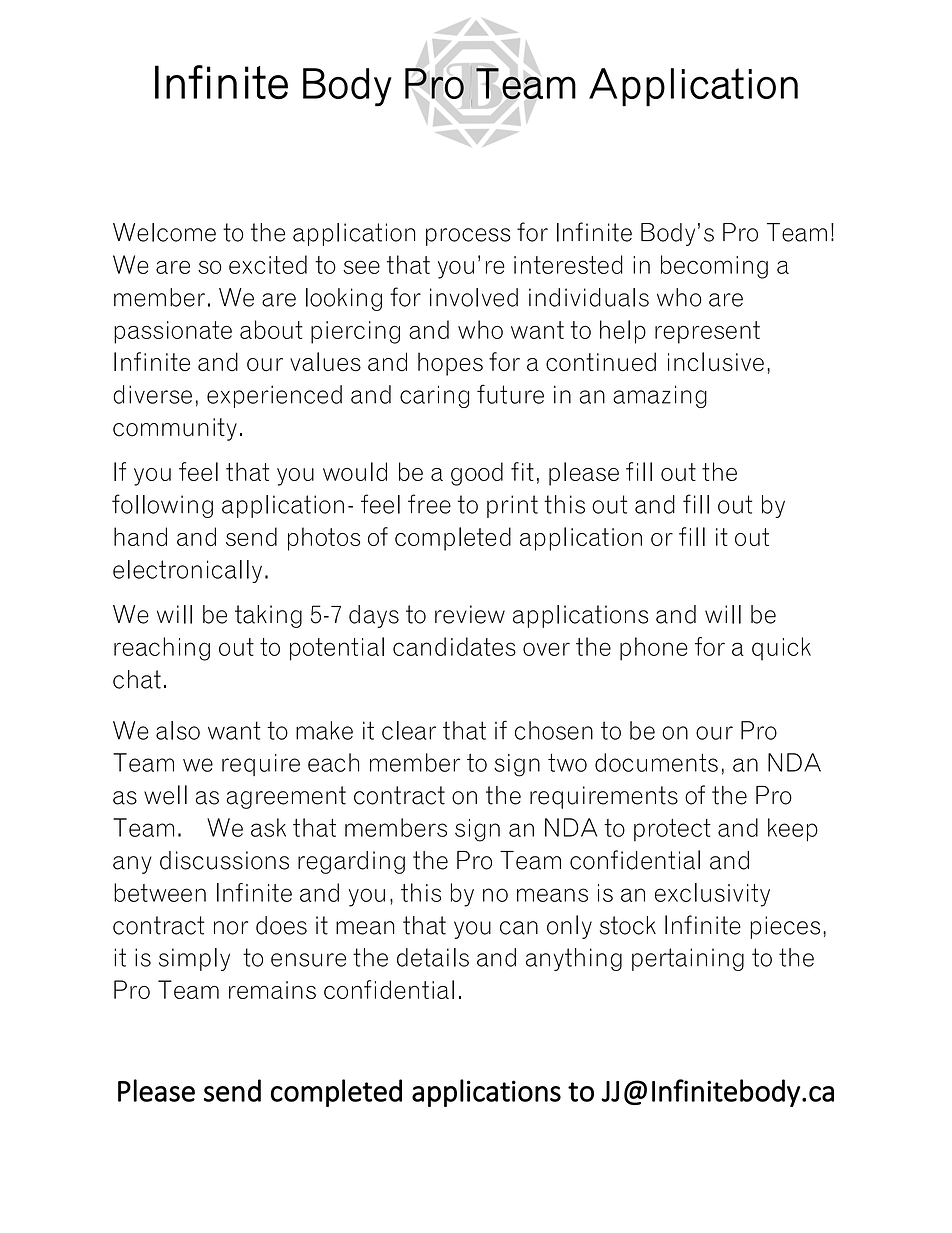  Describe the element at coordinates (654, 649) in the screenshot. I see `phone` at that location.
